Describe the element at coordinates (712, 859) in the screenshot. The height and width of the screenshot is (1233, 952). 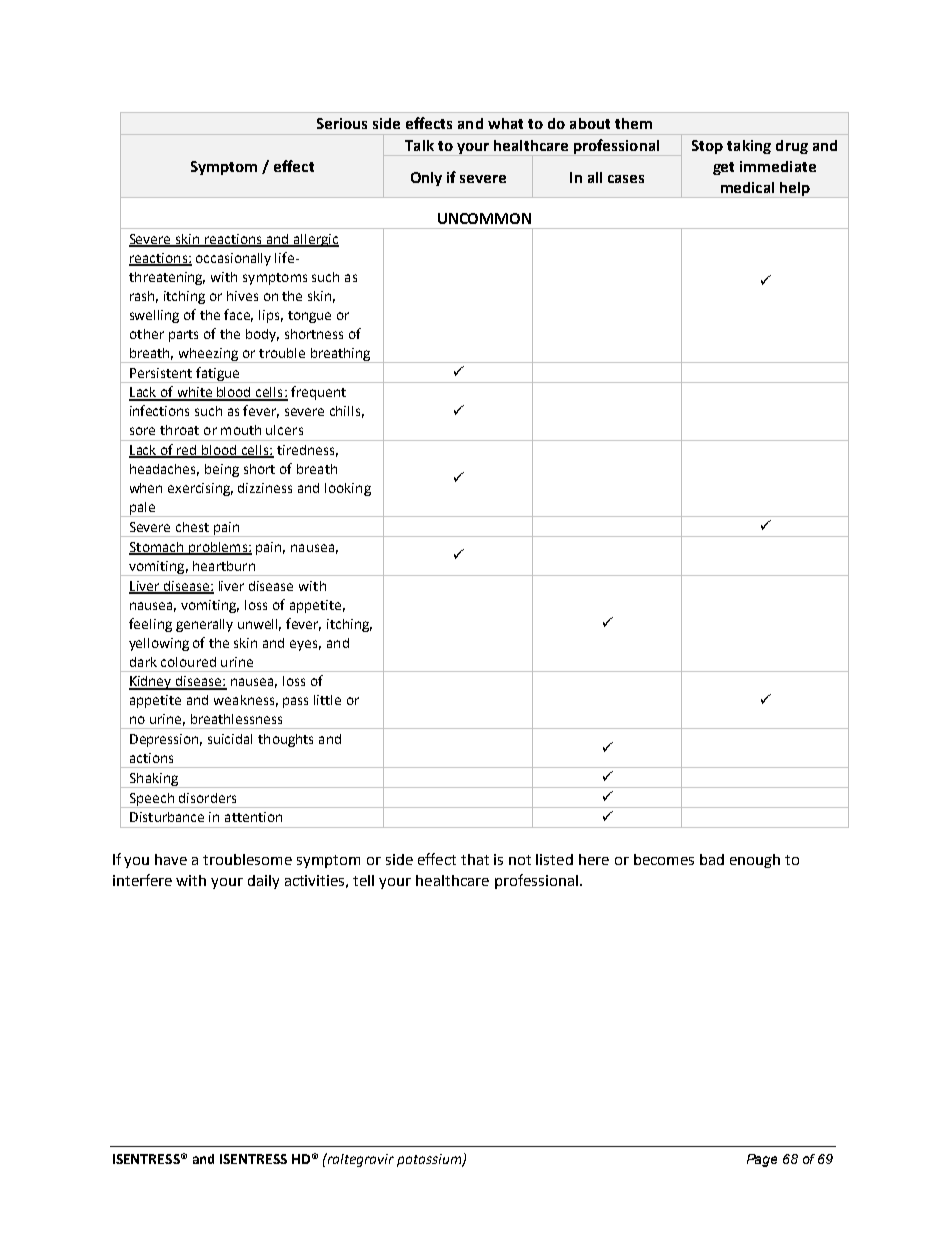
I see `bad` at that location.
